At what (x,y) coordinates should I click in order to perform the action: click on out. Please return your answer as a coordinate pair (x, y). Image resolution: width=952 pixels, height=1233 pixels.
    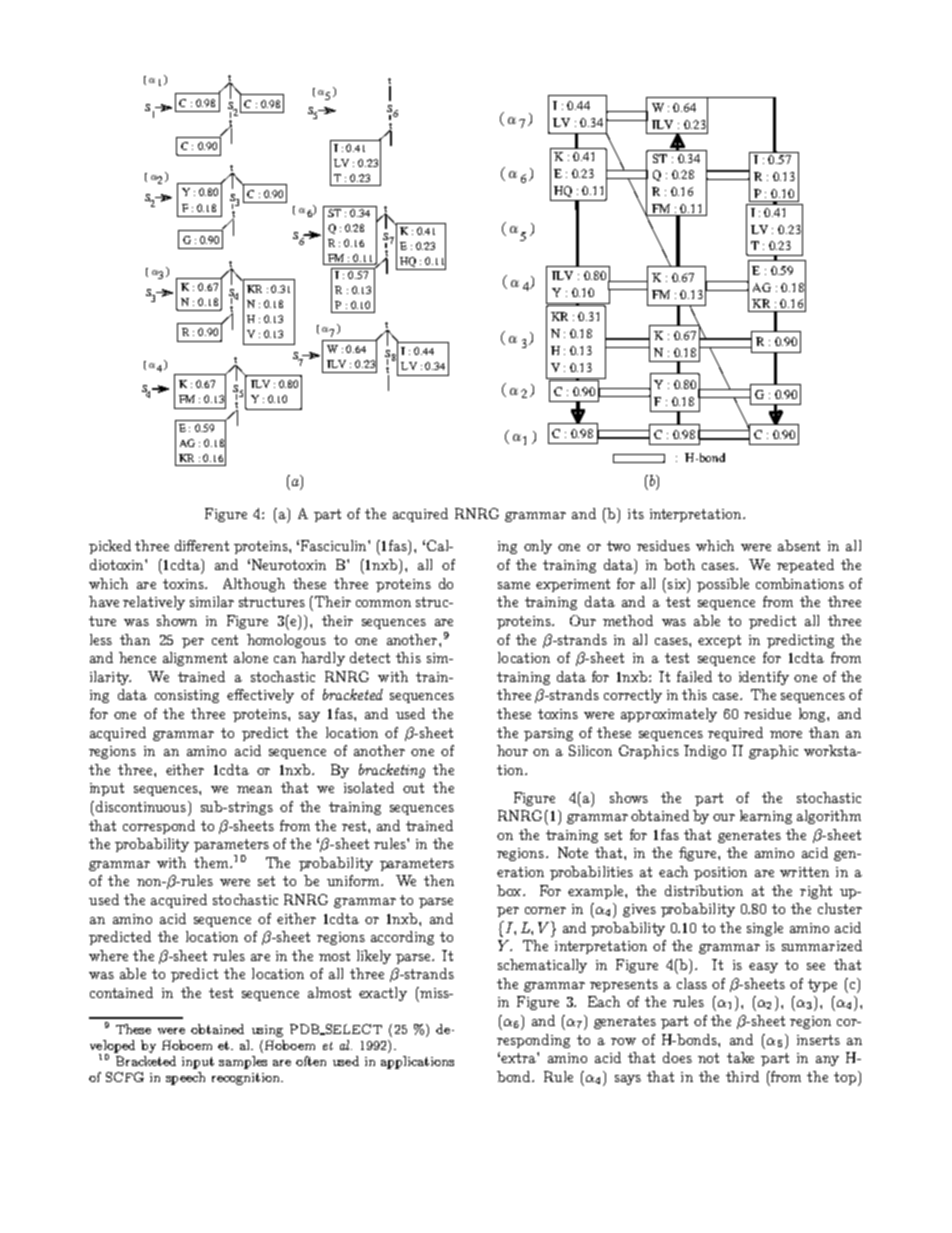
    Looking at the image, I should click on (413, 788).
